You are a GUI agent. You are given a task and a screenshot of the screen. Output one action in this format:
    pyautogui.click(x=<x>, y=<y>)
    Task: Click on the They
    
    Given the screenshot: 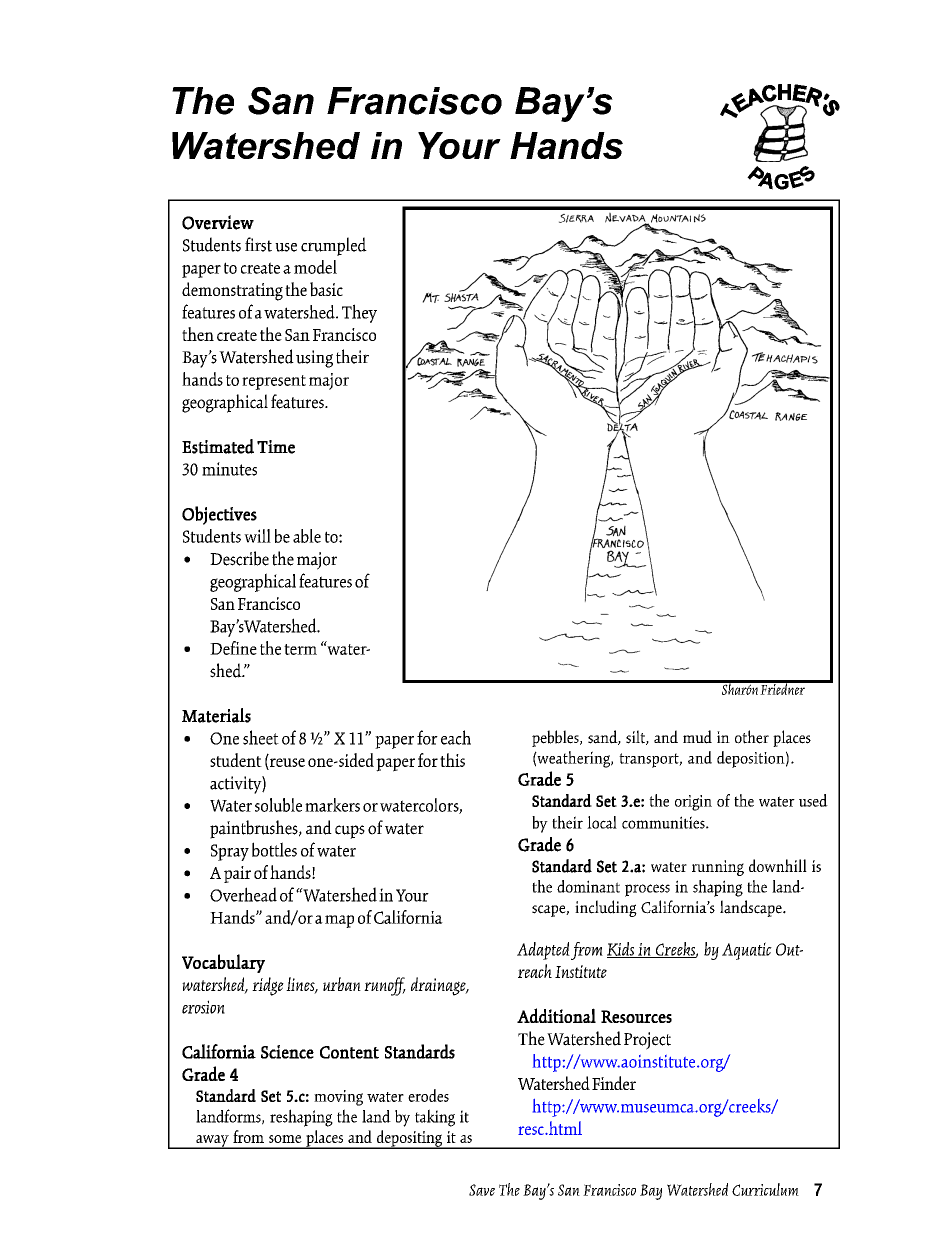 What is the action you would take?
    pyautogui.click(x=359, y=313)
